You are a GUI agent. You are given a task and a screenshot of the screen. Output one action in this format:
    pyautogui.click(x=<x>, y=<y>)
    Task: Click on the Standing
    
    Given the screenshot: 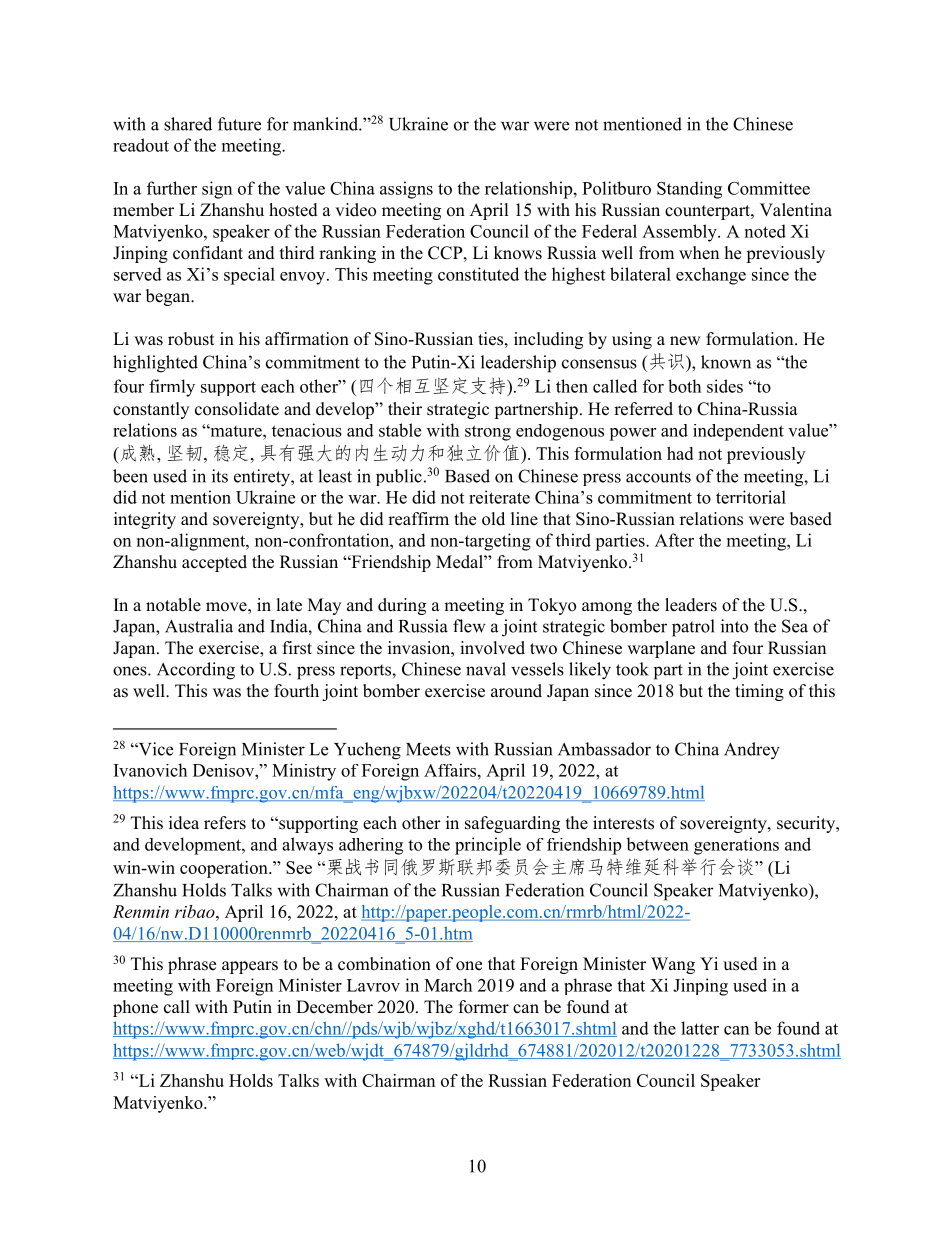 What is the action you would take?
    pyautogui.click(x=689, y=190)
